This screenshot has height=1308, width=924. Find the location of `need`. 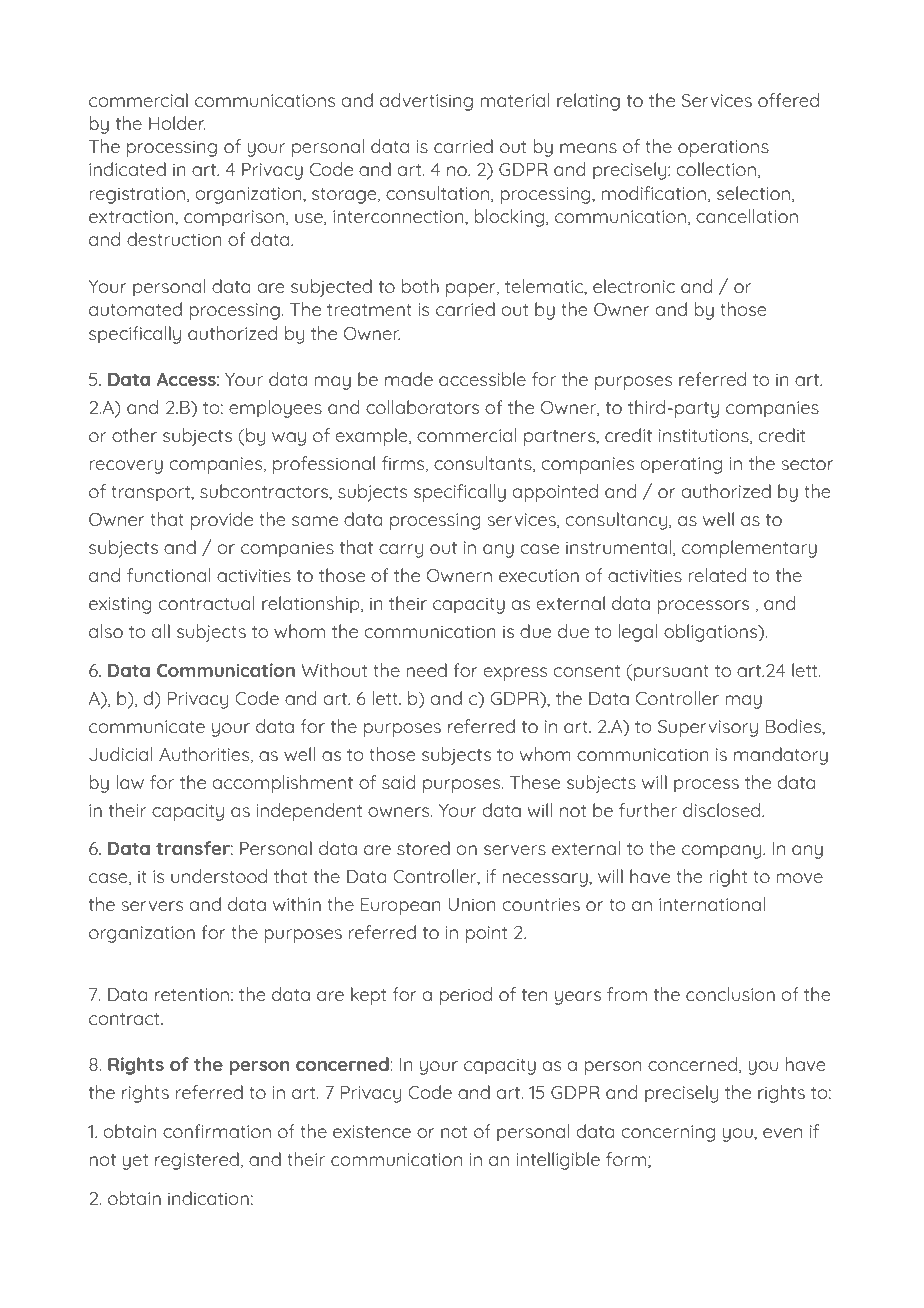

need is located at coordinates (426, 670).
